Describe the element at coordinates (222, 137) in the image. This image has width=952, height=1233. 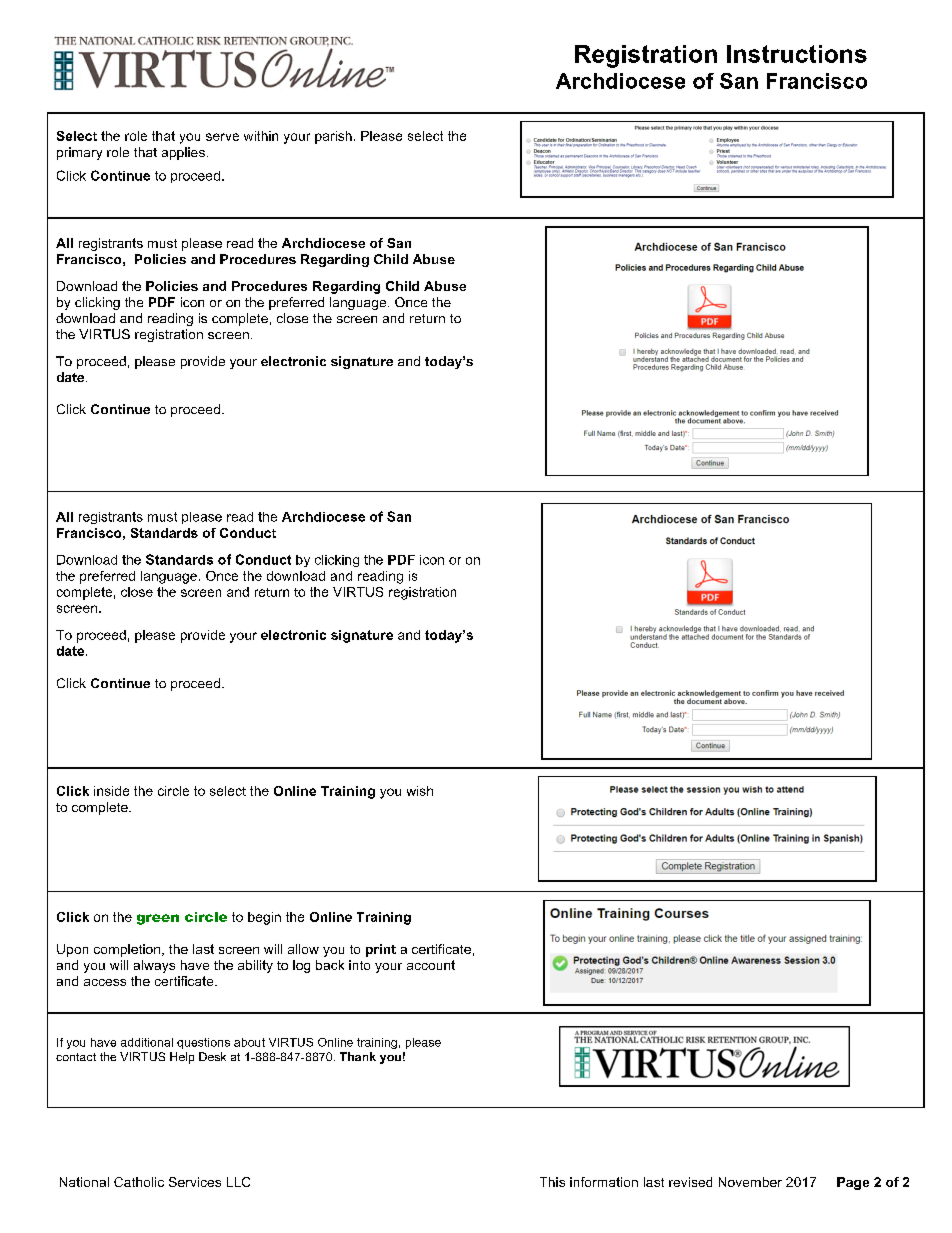
I see `serve` at that location.
